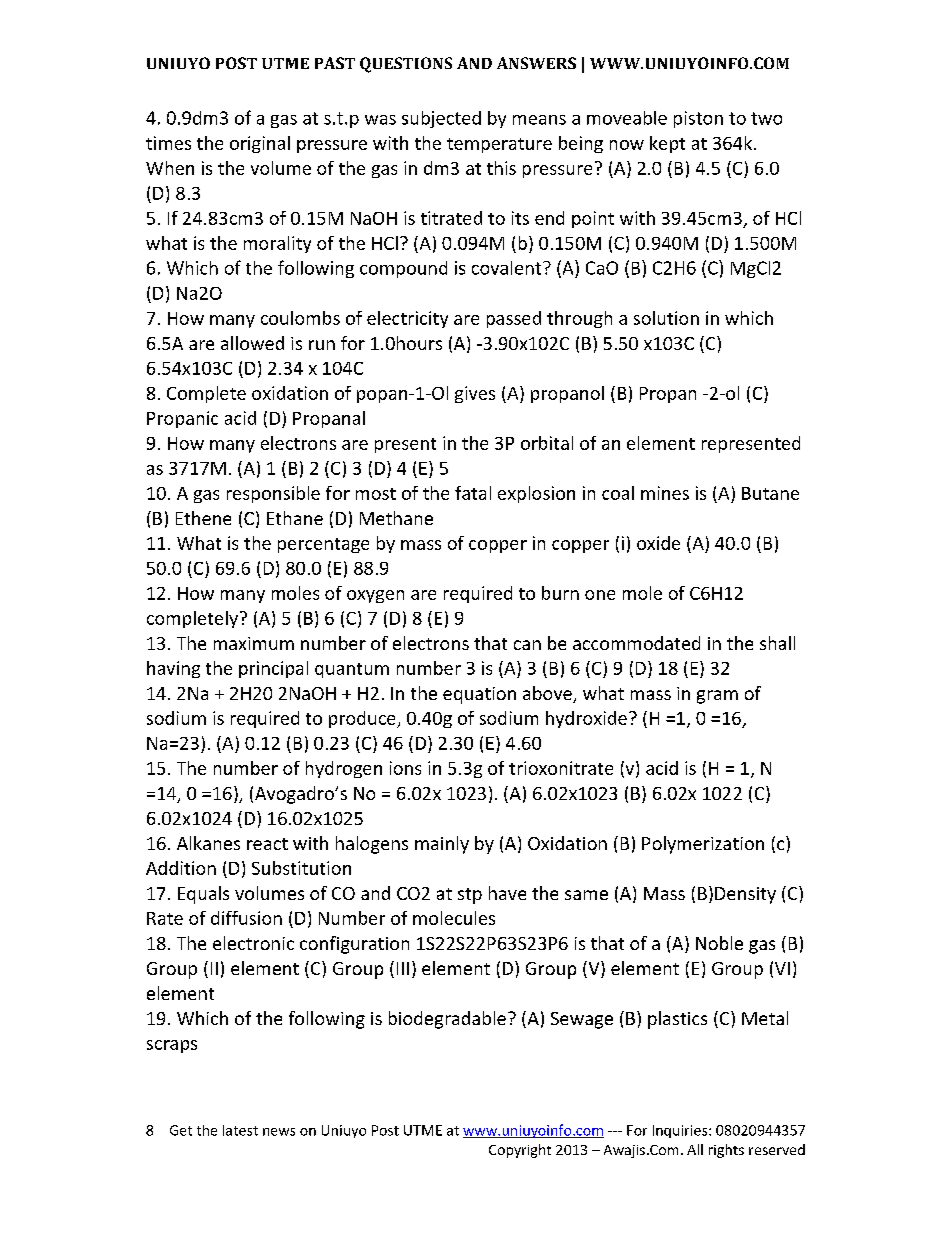  I want to click on piston, so click(698, 119).
